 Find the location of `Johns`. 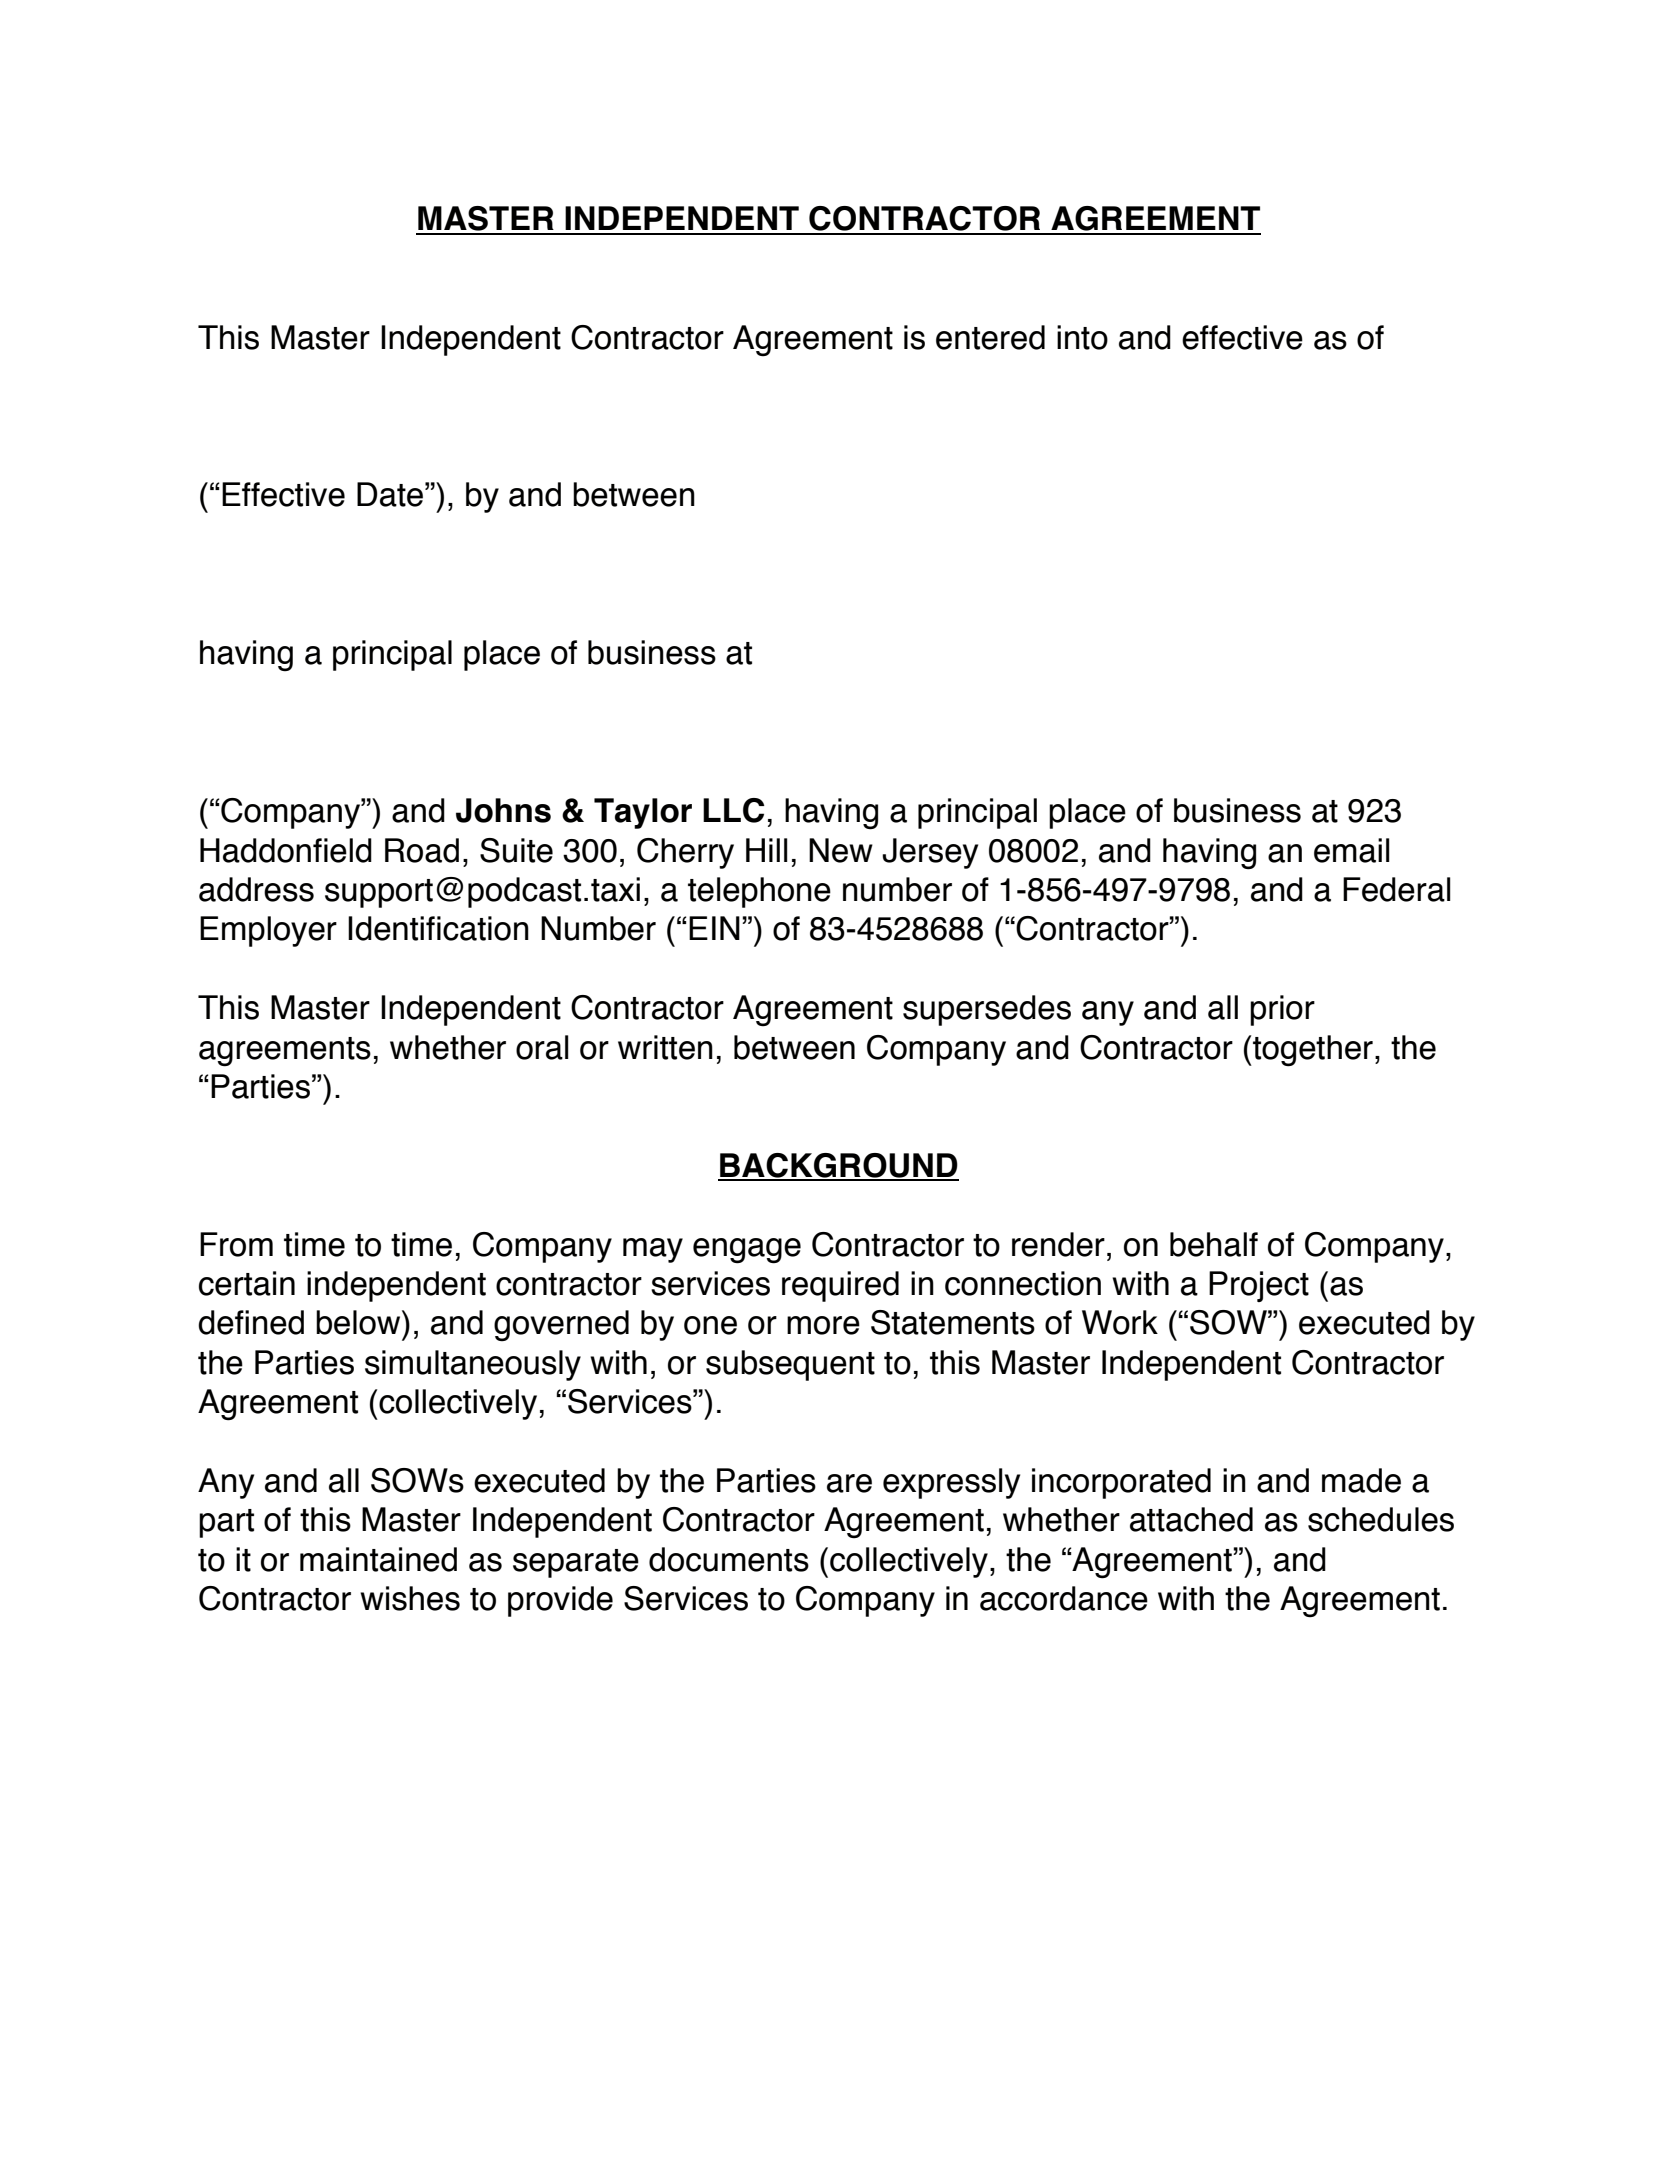

Johns is located at coordinates (503, 810).
